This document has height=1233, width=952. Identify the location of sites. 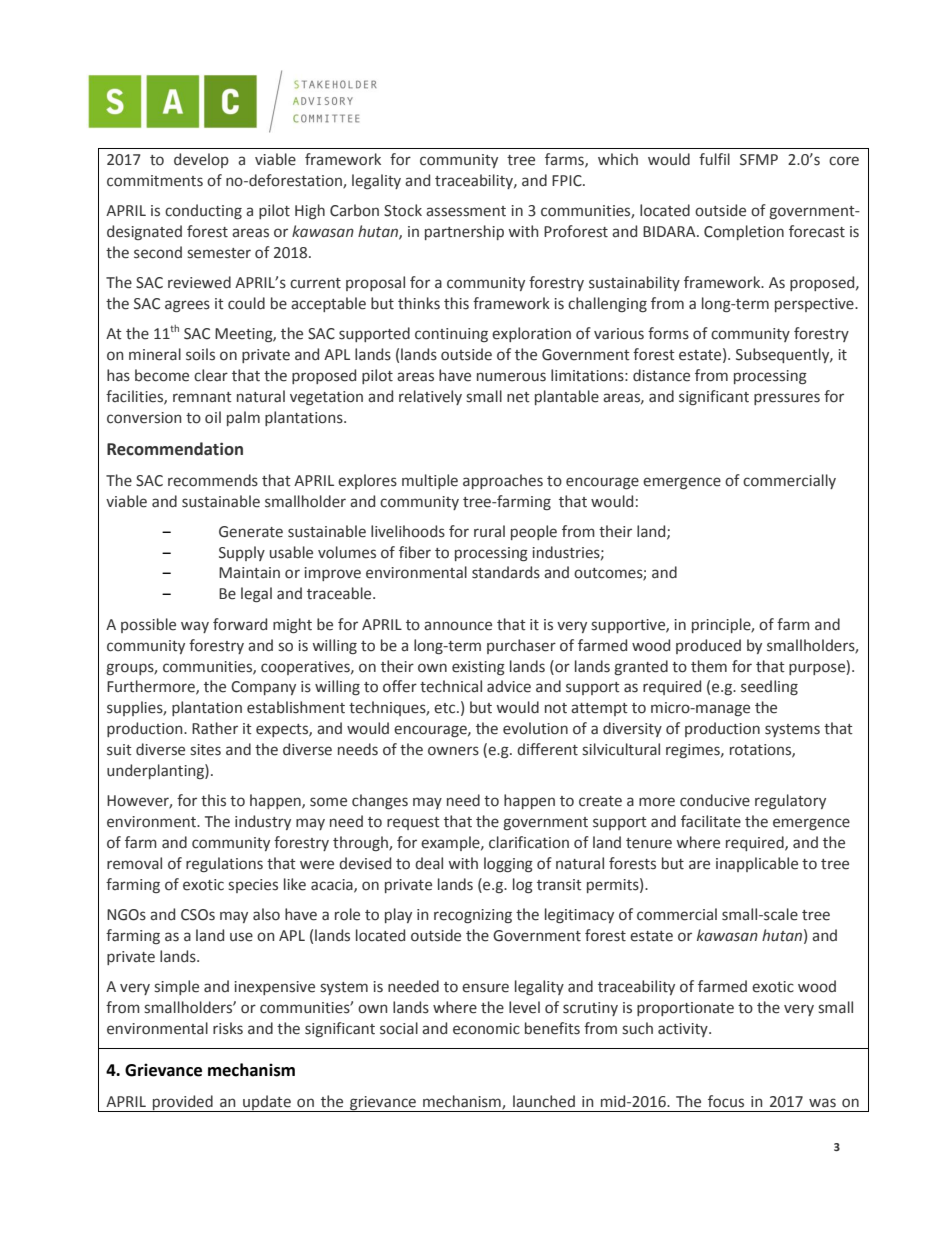
(206, 750).
